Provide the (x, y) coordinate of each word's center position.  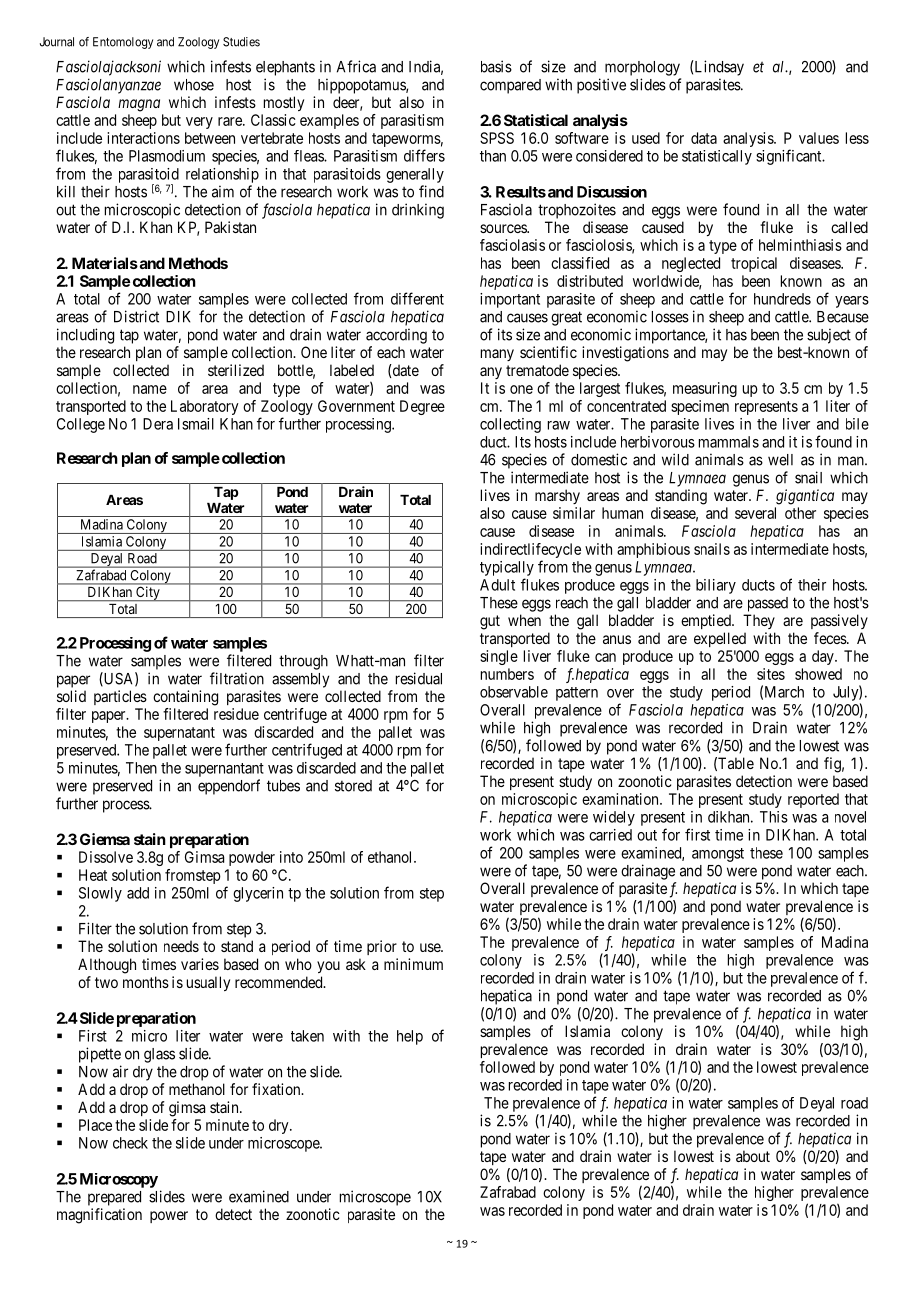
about (753, 1156)
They (759, 621)
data (704, 138)
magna (139, 105)
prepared (114, 1198)
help (410, 1037)
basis (496, 66)
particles (120, 697)
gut (490, 622)
